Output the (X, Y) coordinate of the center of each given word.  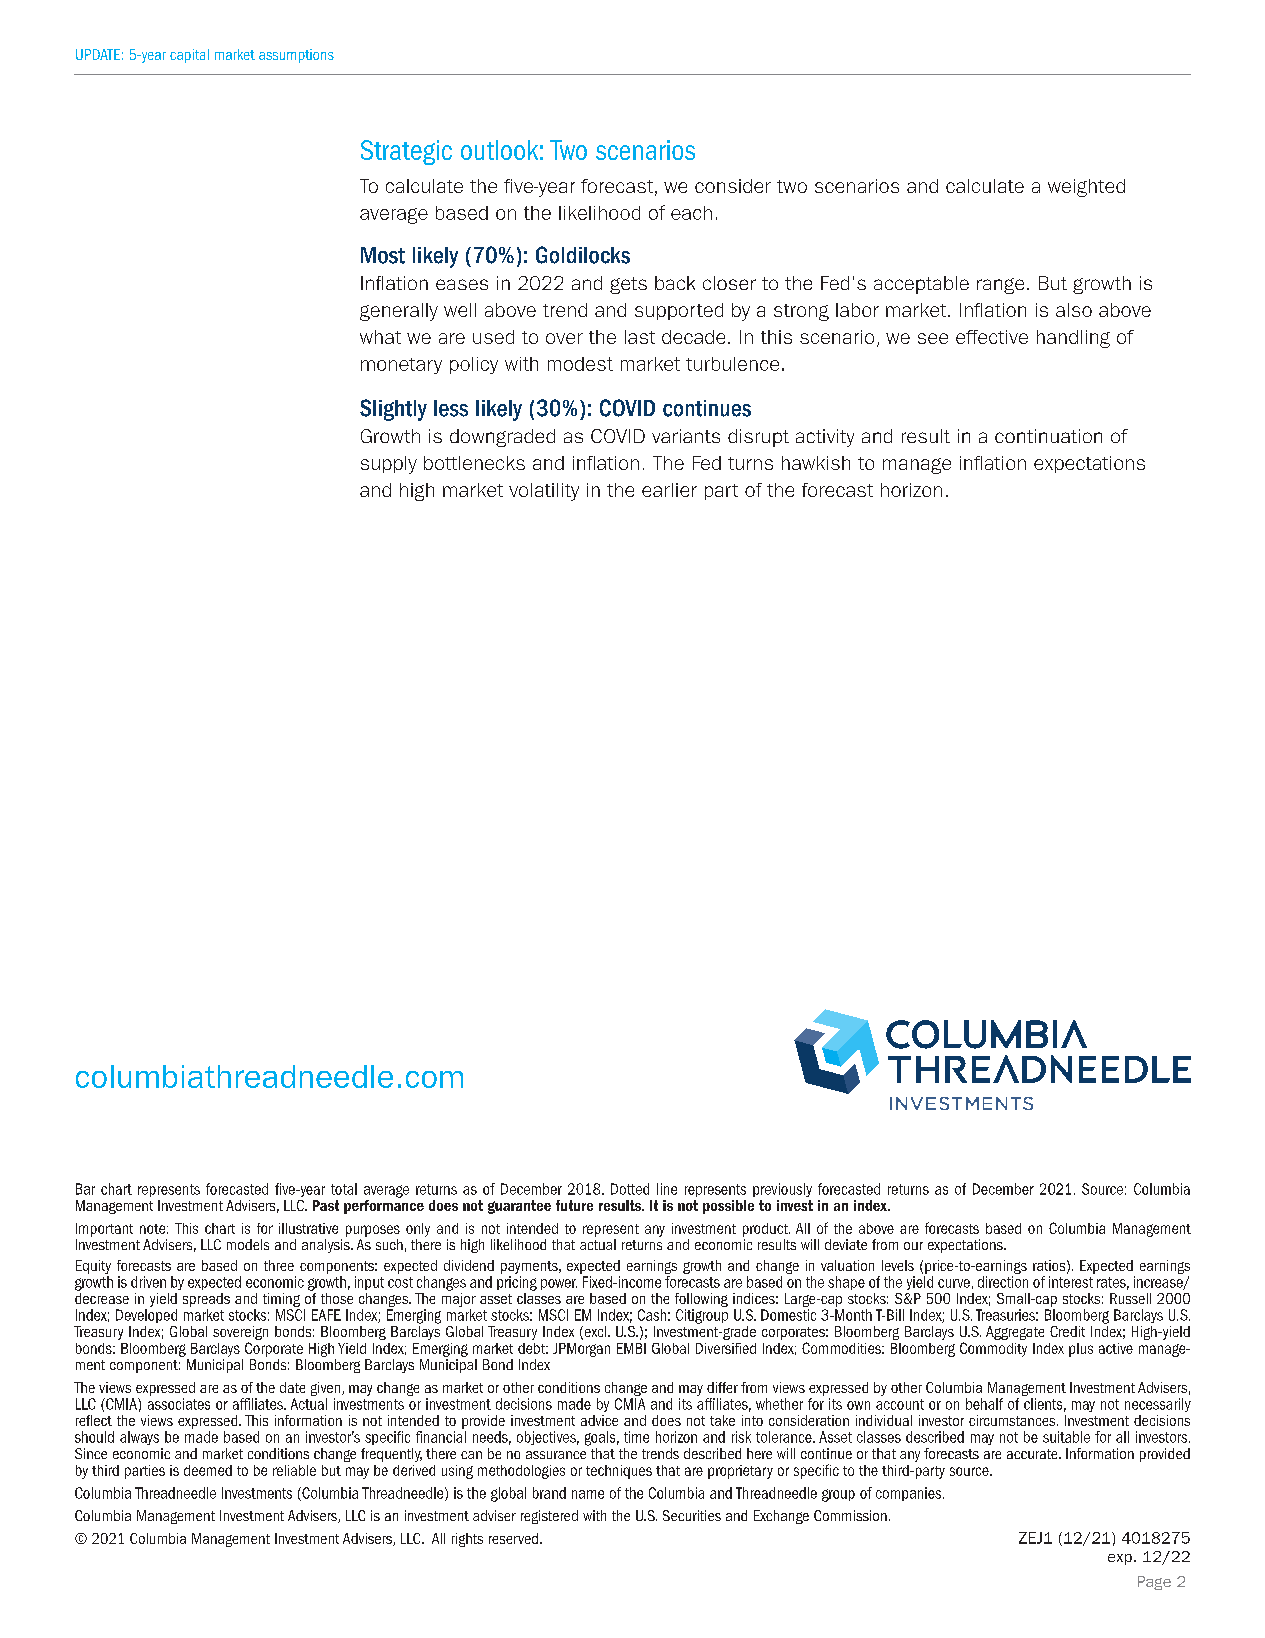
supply (389, 465)
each (691, 213)
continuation (1048, 436)
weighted (1086, 188)
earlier (669, 490)
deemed (208, 1470)
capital (189, 56)
